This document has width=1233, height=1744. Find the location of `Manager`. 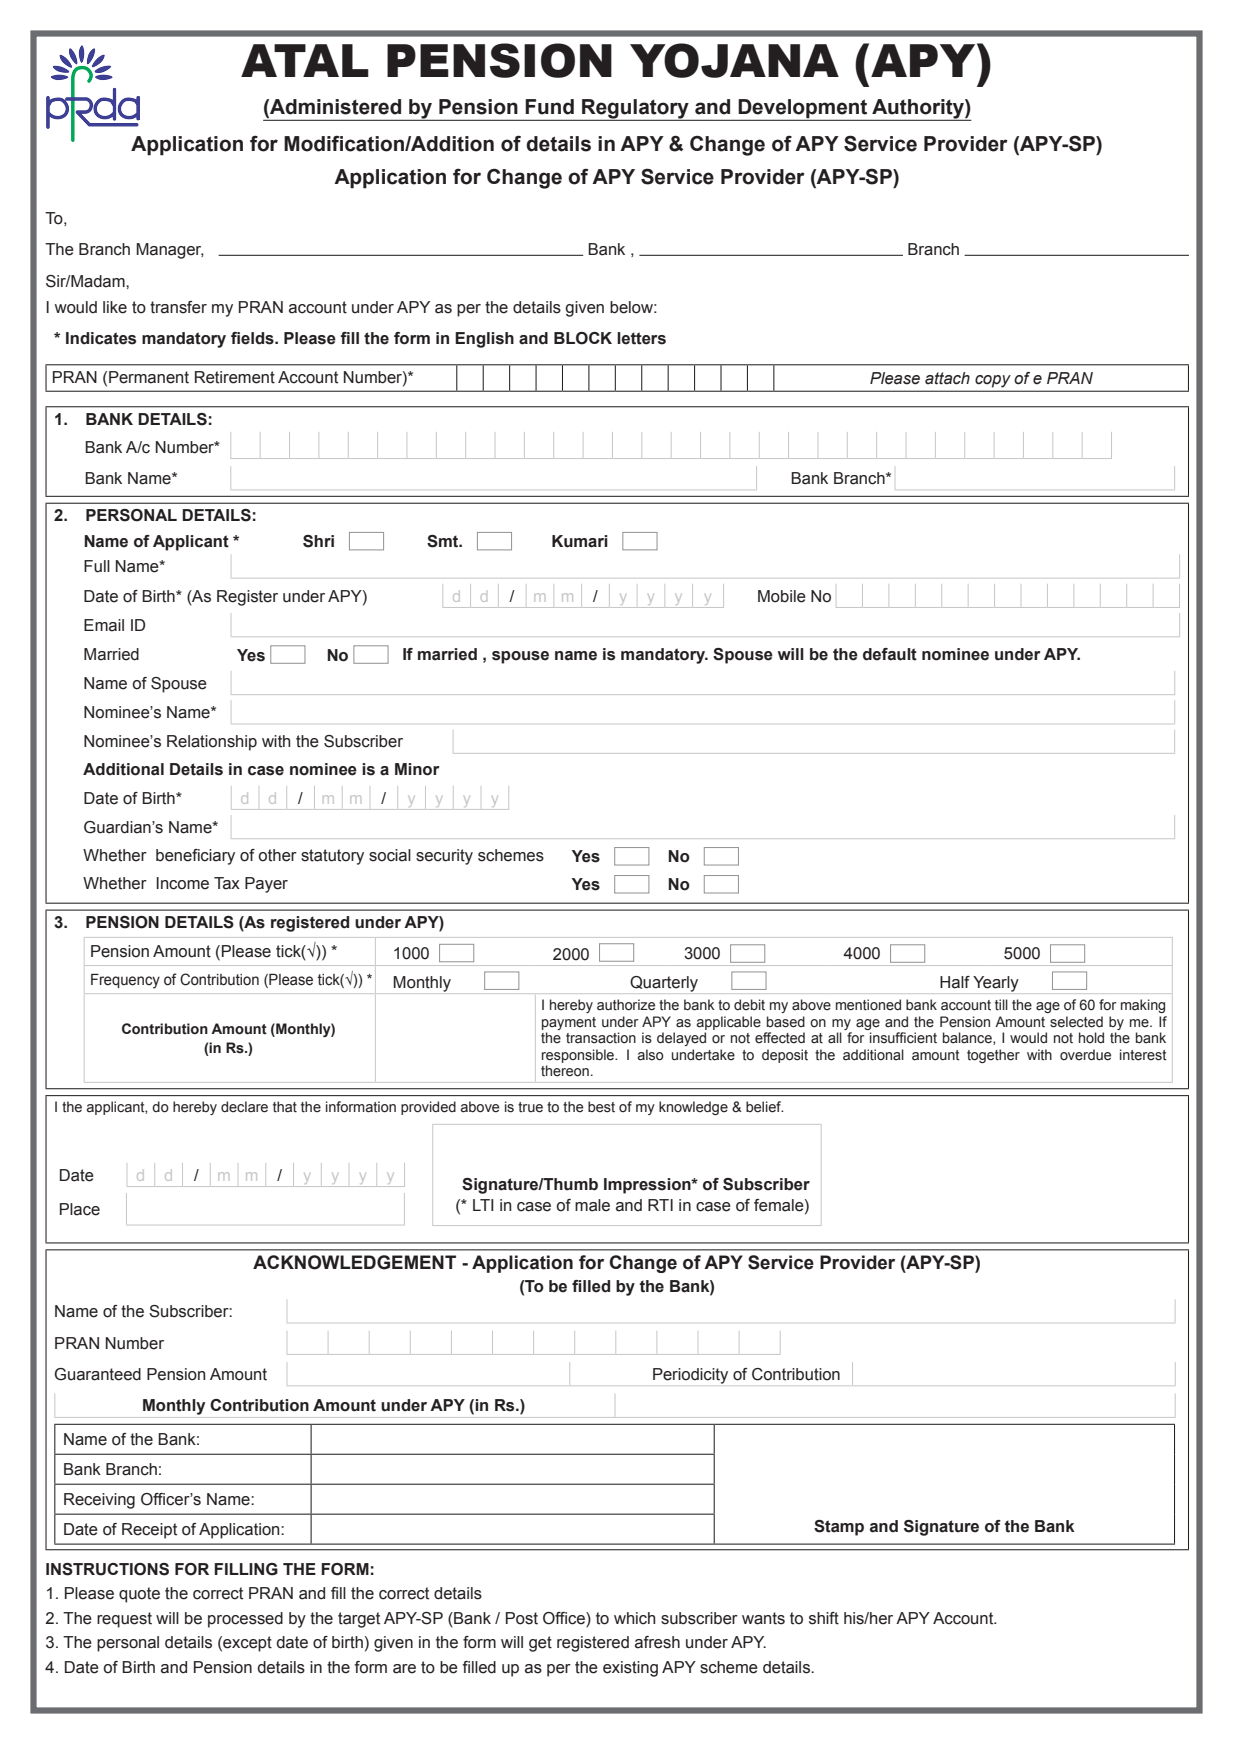

Manager is located at coordinates (170, 251).
